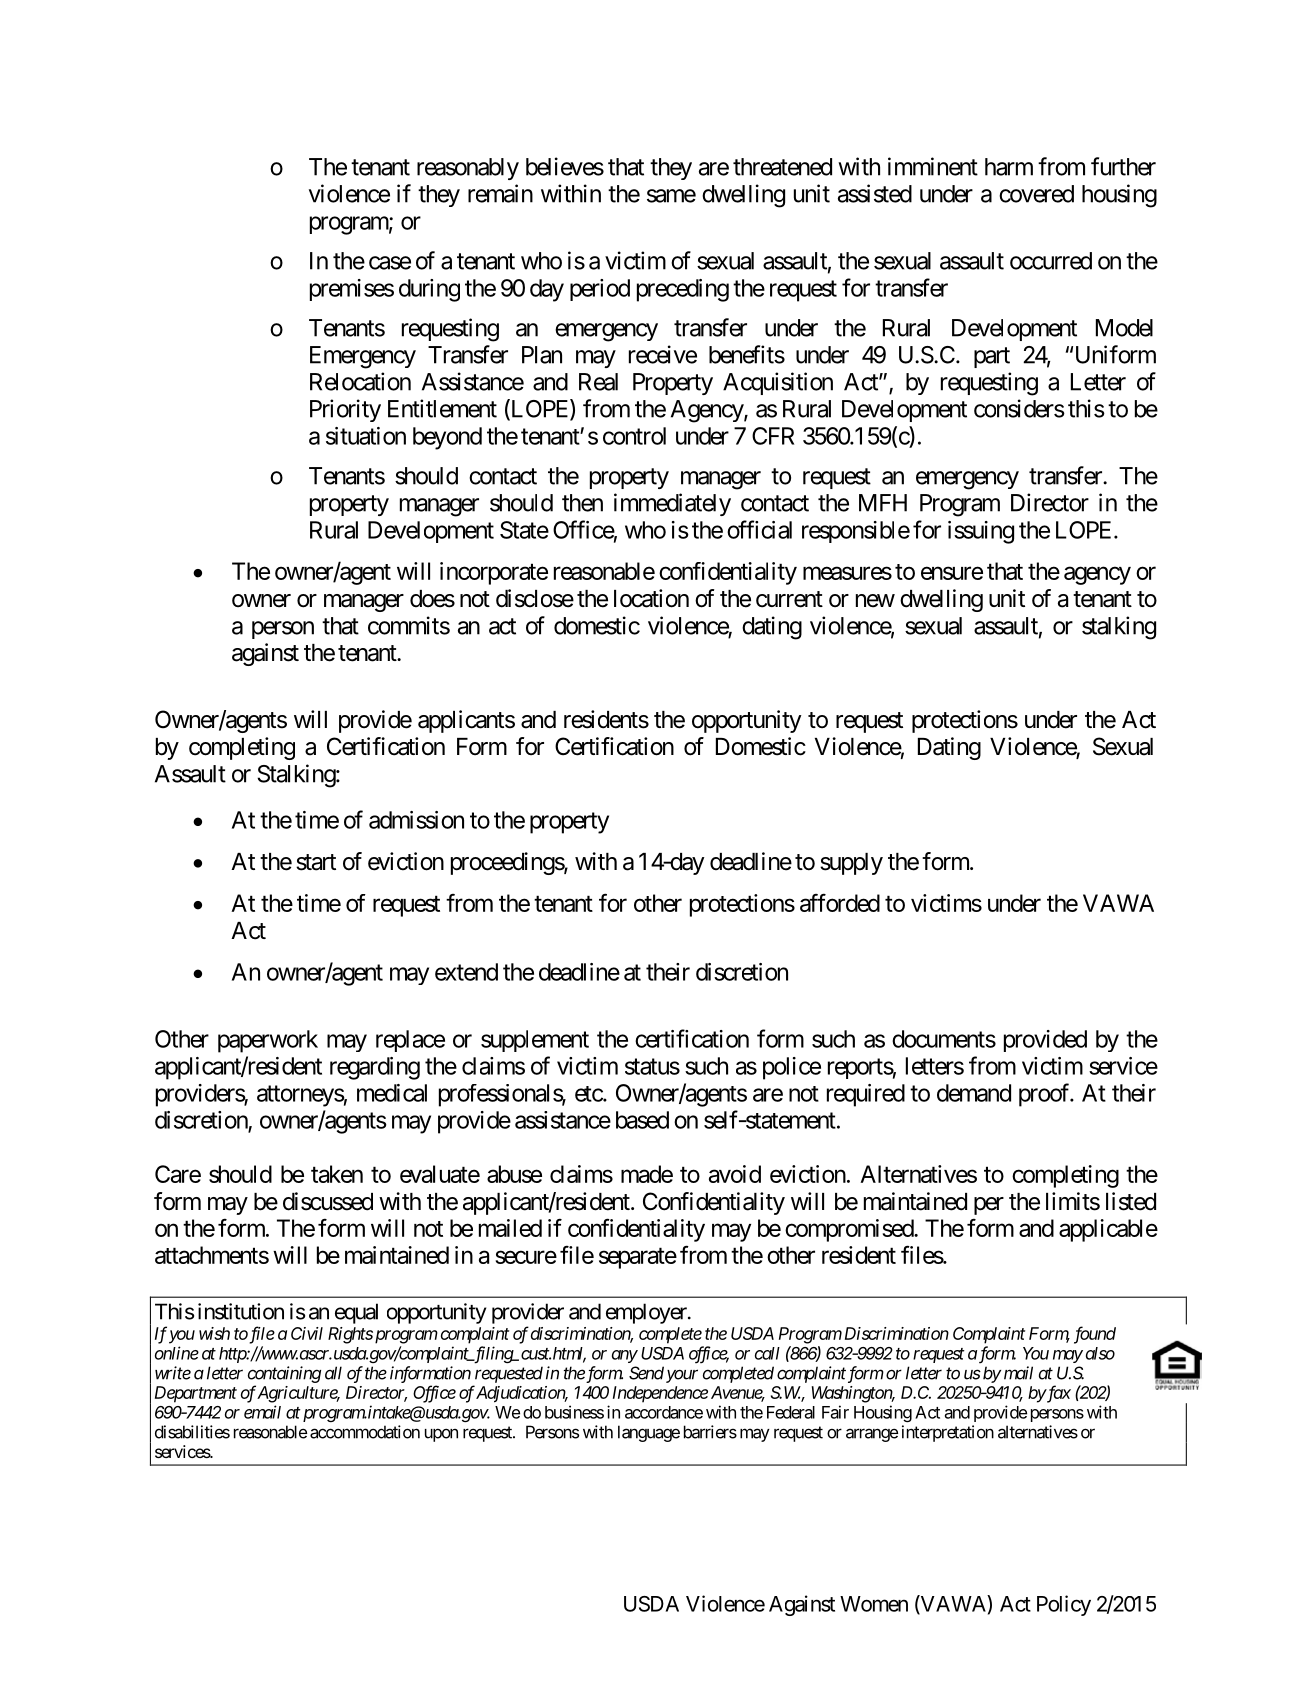 Image resolution: width=1309 pixels, height=1694 pixels. Describe the element at coordinates (851, 864) in the screenshot. I see `supply` at that location.
